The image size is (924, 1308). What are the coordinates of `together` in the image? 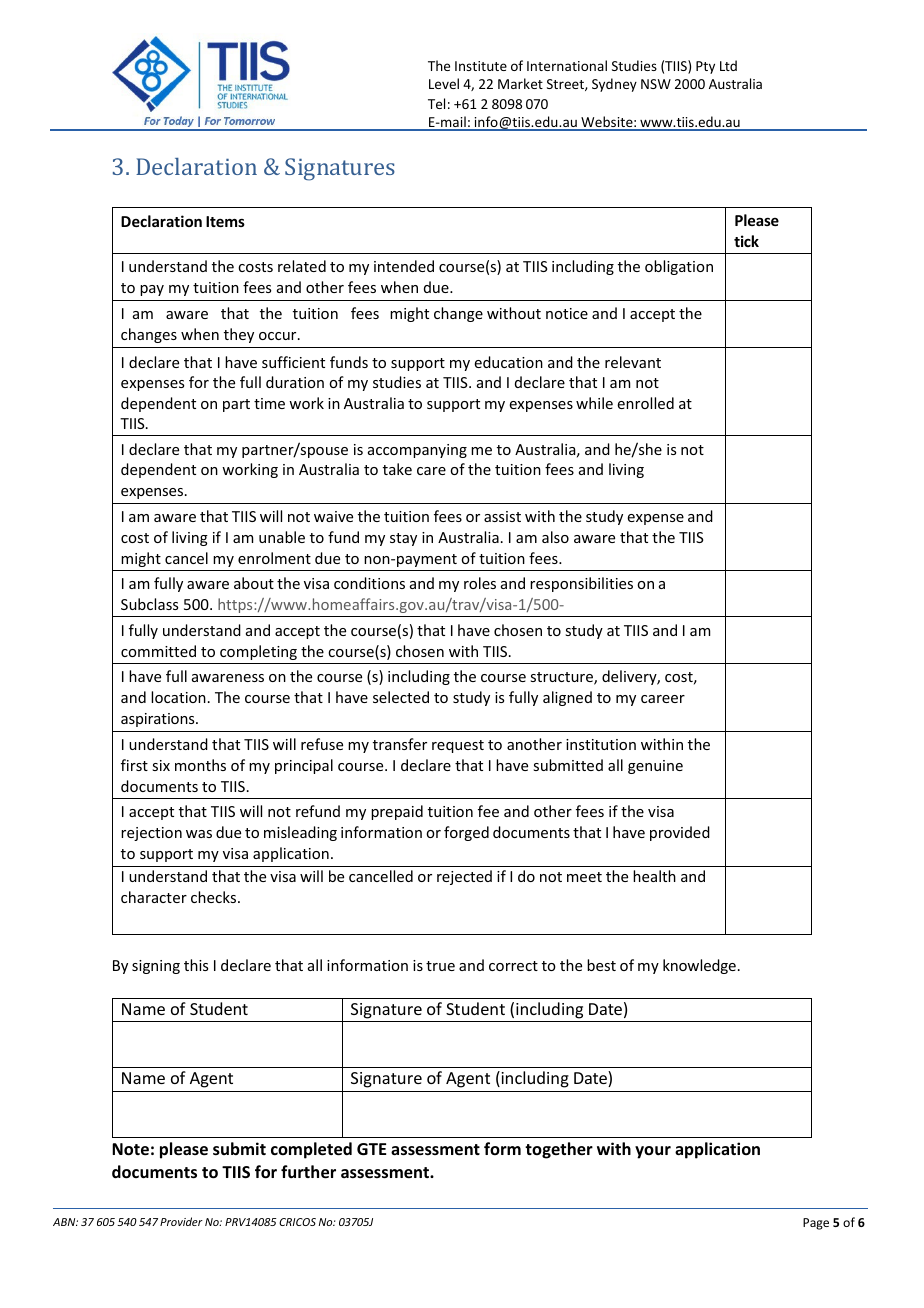 It's located at (559, 1150).
